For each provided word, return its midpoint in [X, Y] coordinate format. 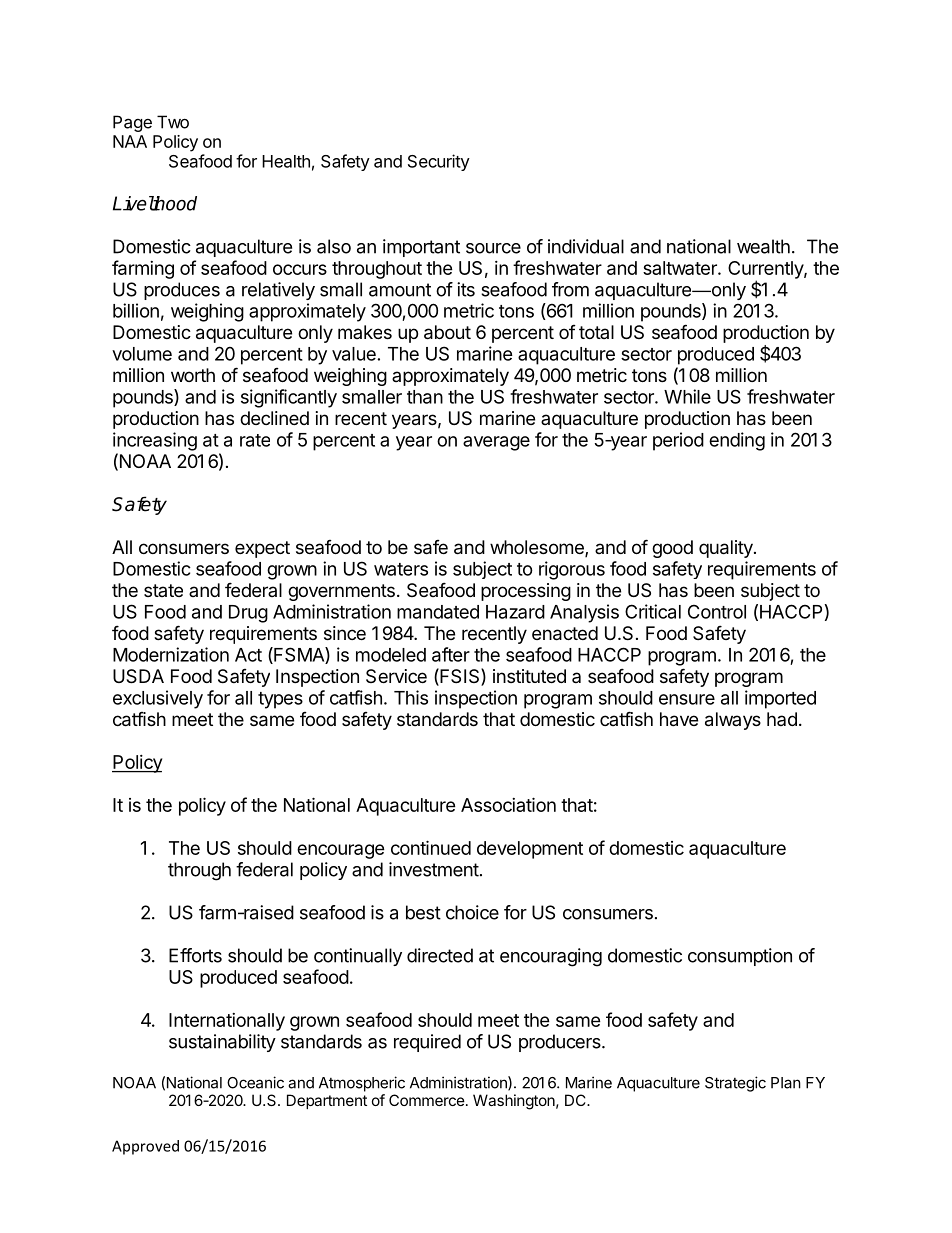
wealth [763, 246]
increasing [155, 441]
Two [173, 122]
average [496, 443]
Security [439, 162]
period [678, 441]
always [733, 721]
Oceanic [255, 1082]
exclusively [158, 699]
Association [508, 804]
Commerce [427, 1100]
